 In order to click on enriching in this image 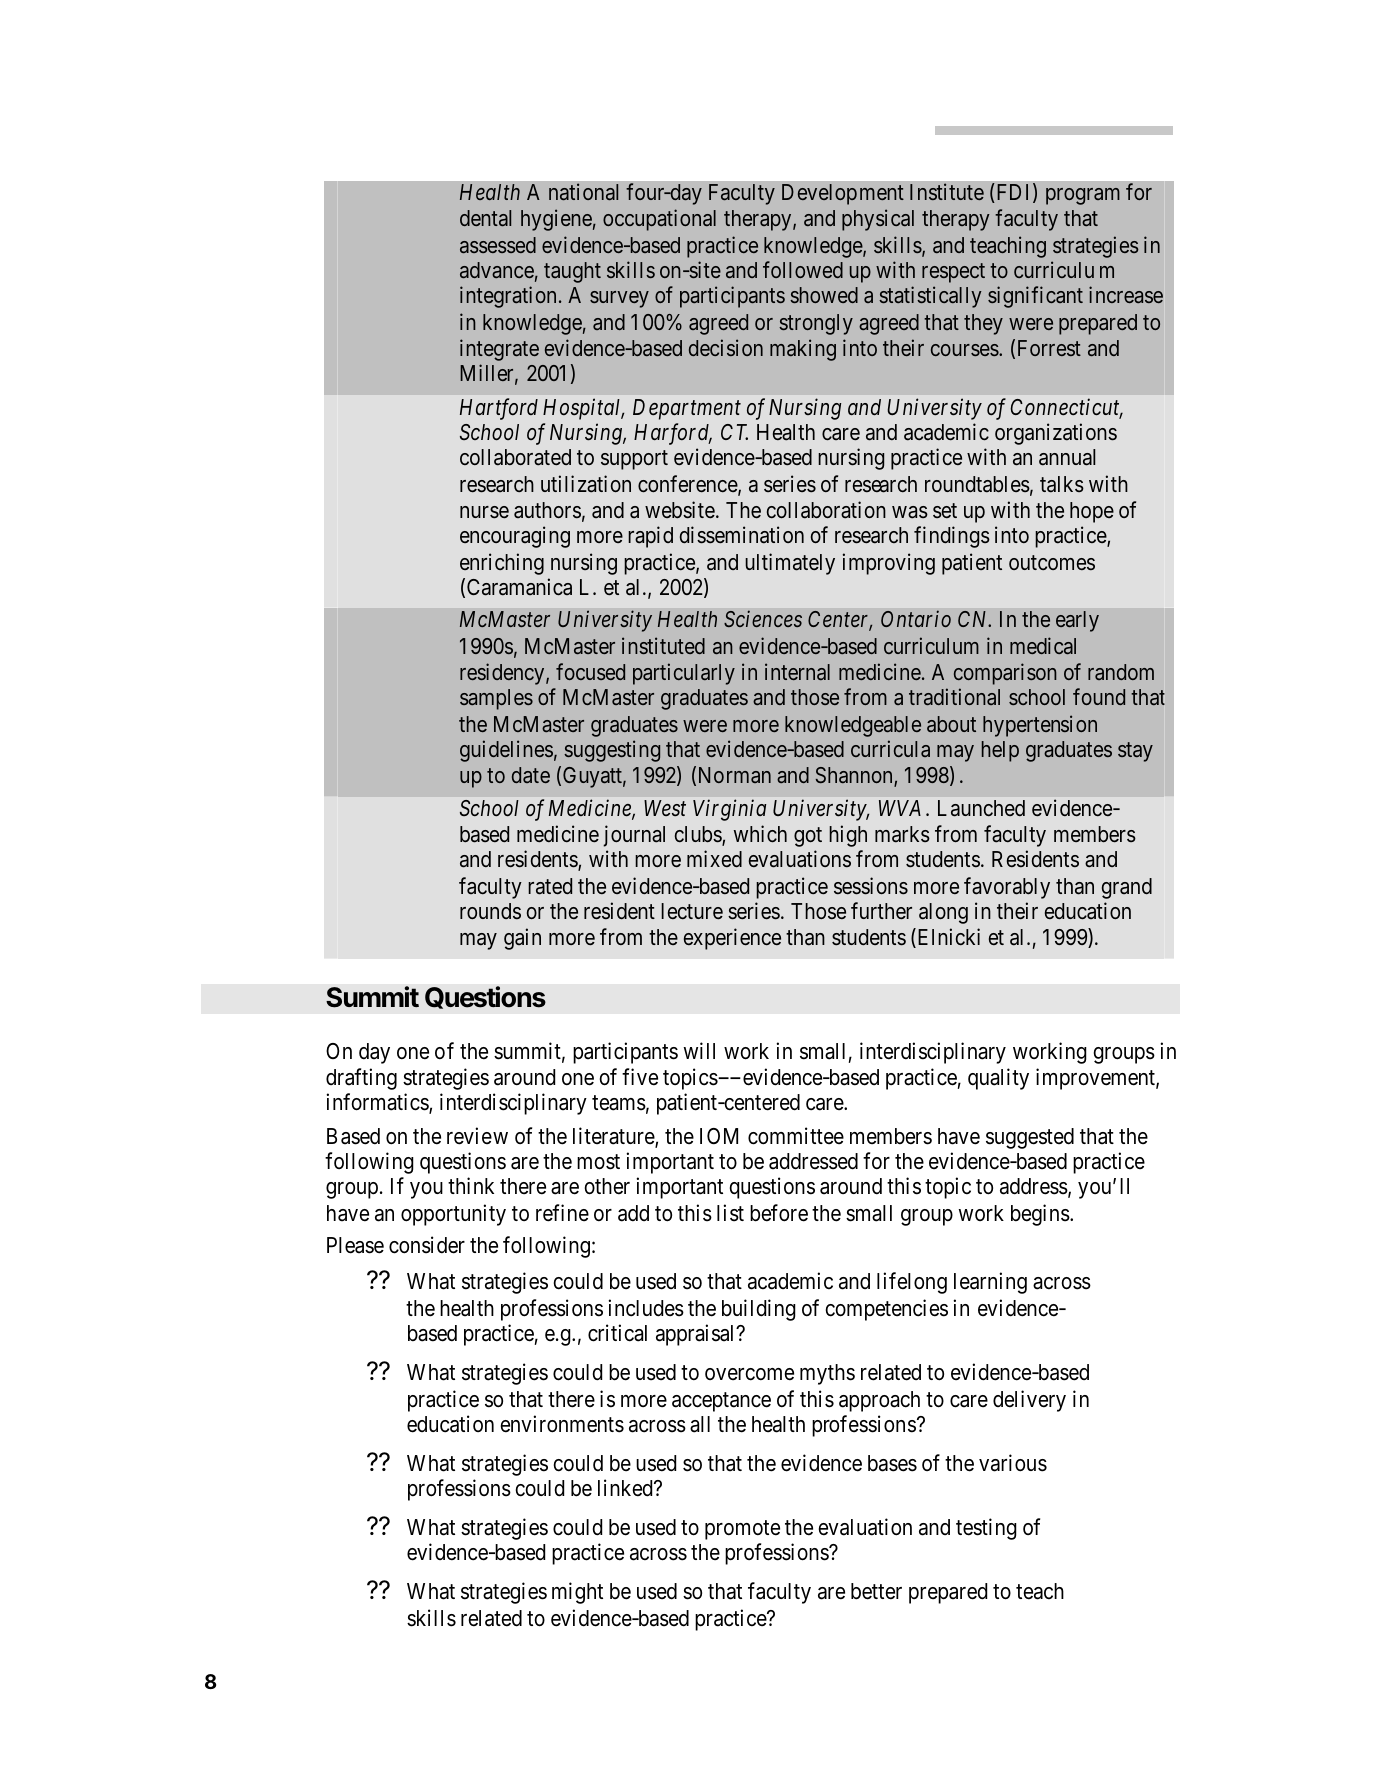, I will do `click(502, 564)`.
